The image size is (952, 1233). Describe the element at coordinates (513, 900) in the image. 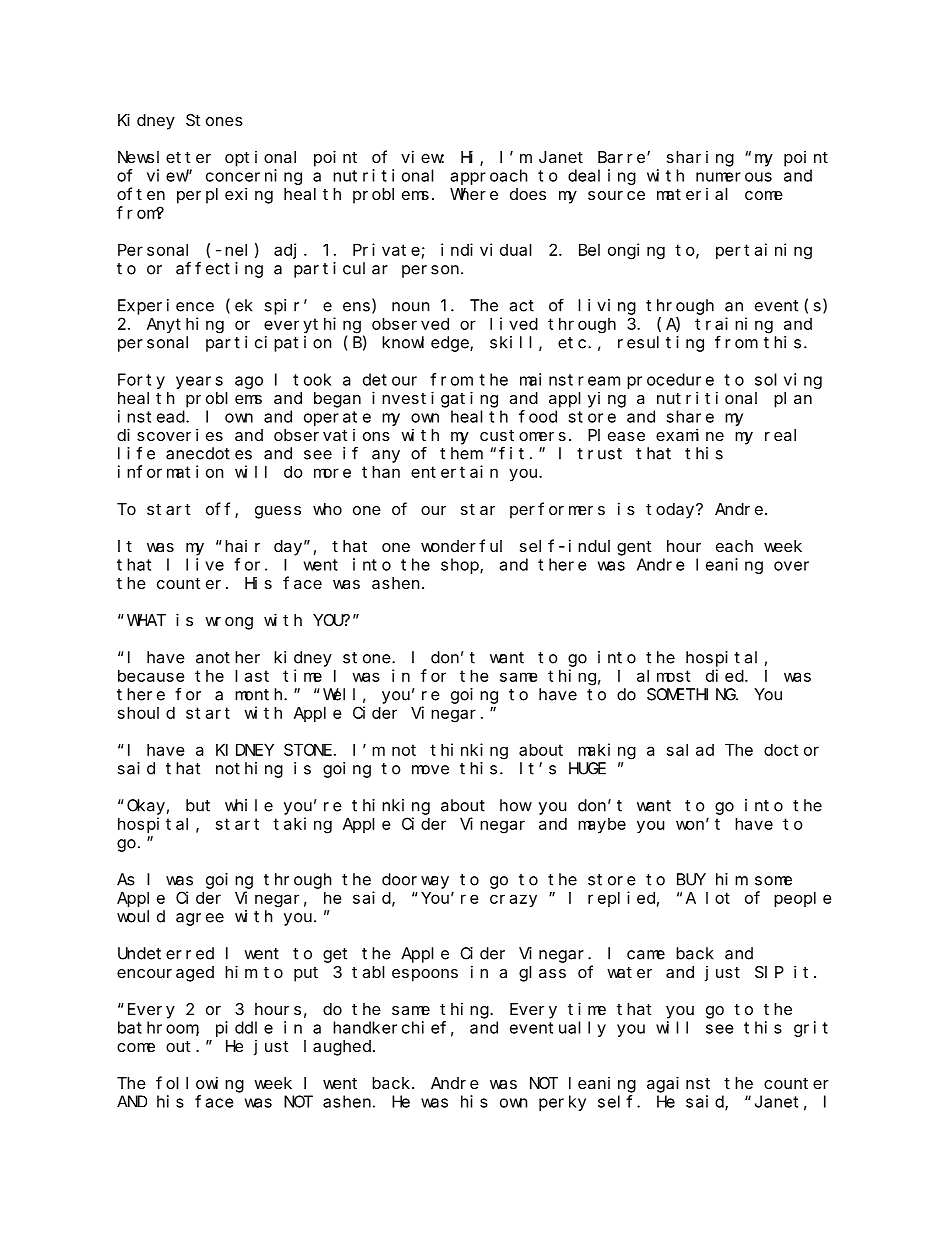

I see `crazy` at that location.
